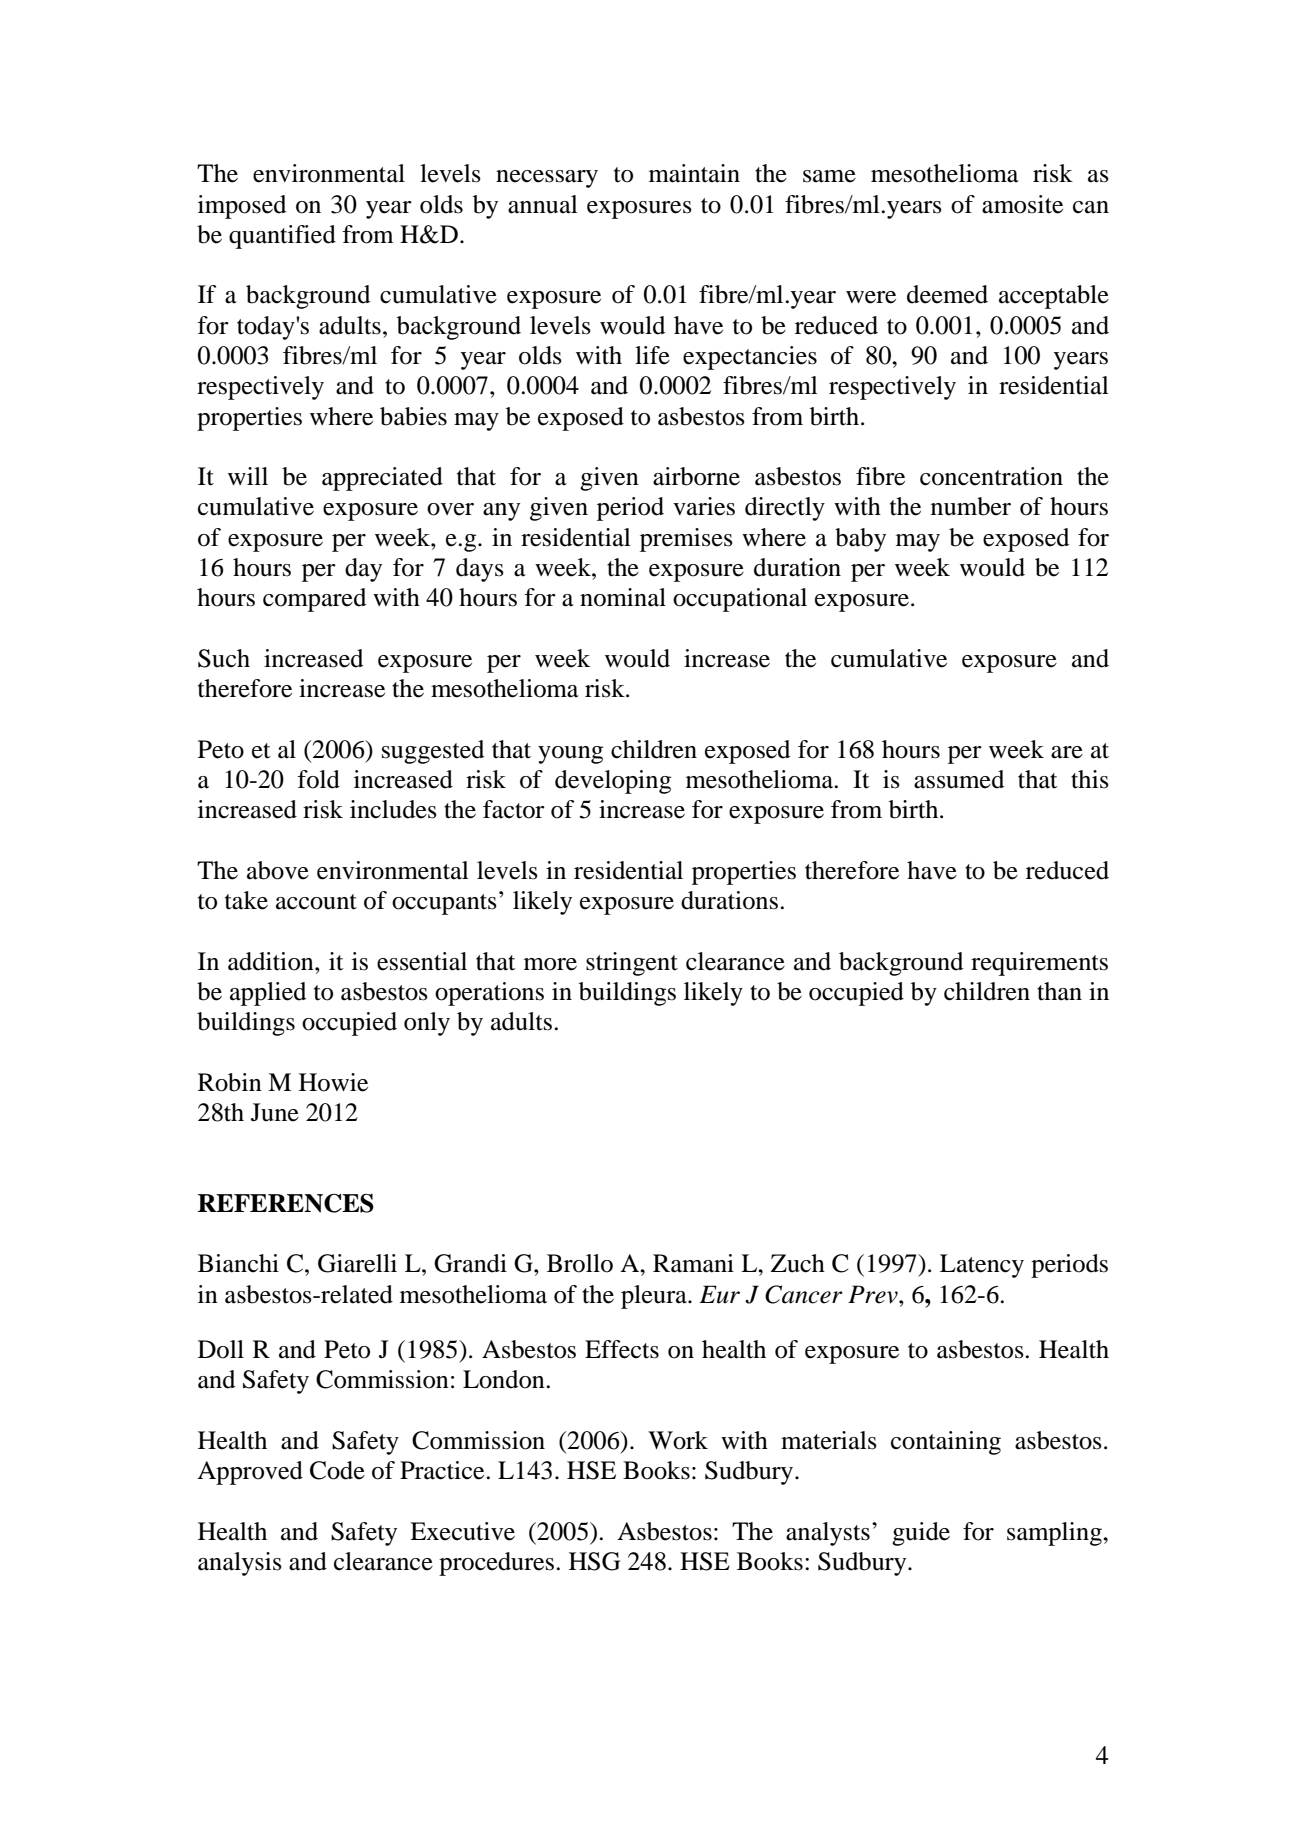 The width and height of the screenshot is (1306, 1848). What do you see at coordinates (694, 173) in the screenshot?
I see `maintain` at bounding box center [694, 173].
